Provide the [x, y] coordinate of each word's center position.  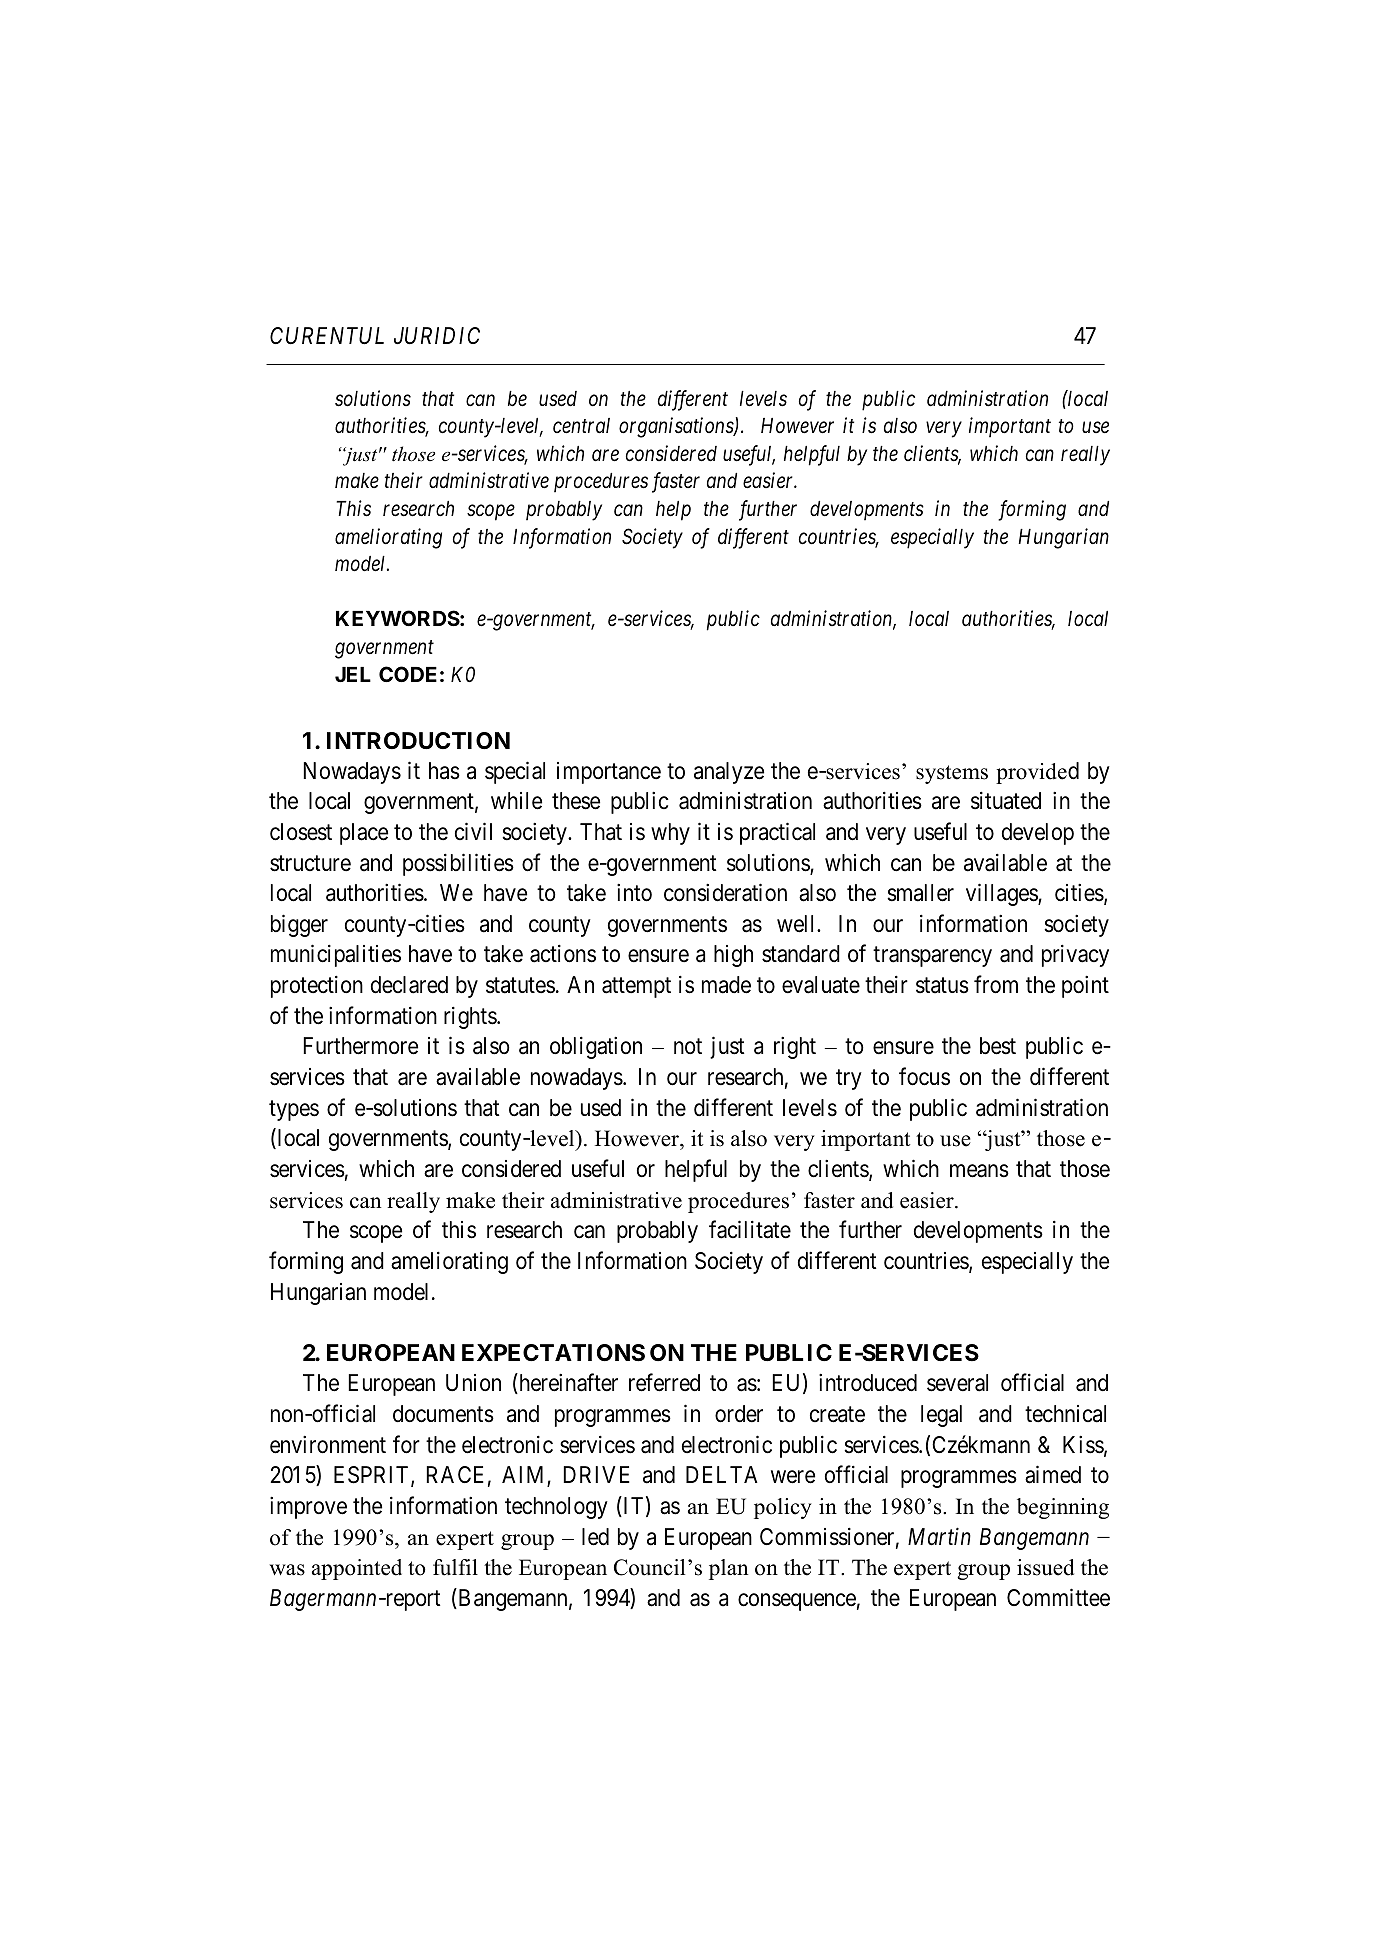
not [688, 1046]
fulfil [455, 1567]
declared [409, 985]
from [996, 985]
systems [952, 774]
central [581, 426]
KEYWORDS [398, 618]
